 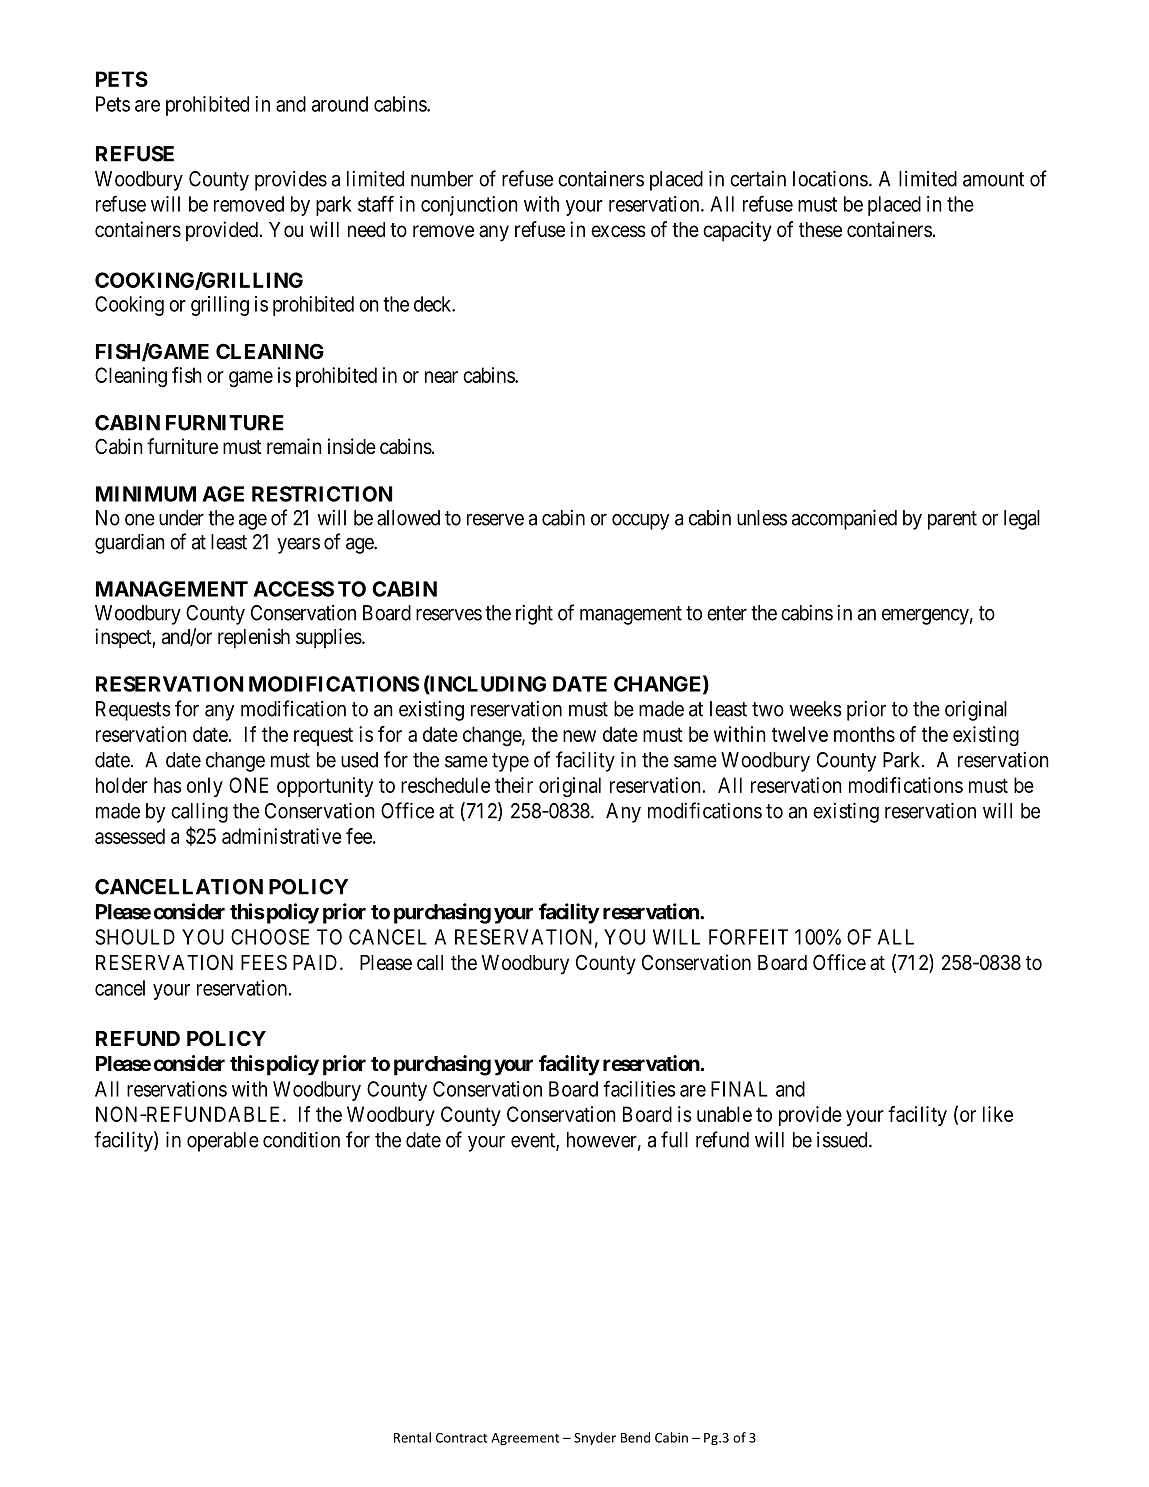 I want to click on only, so click(x=205, y=787).
